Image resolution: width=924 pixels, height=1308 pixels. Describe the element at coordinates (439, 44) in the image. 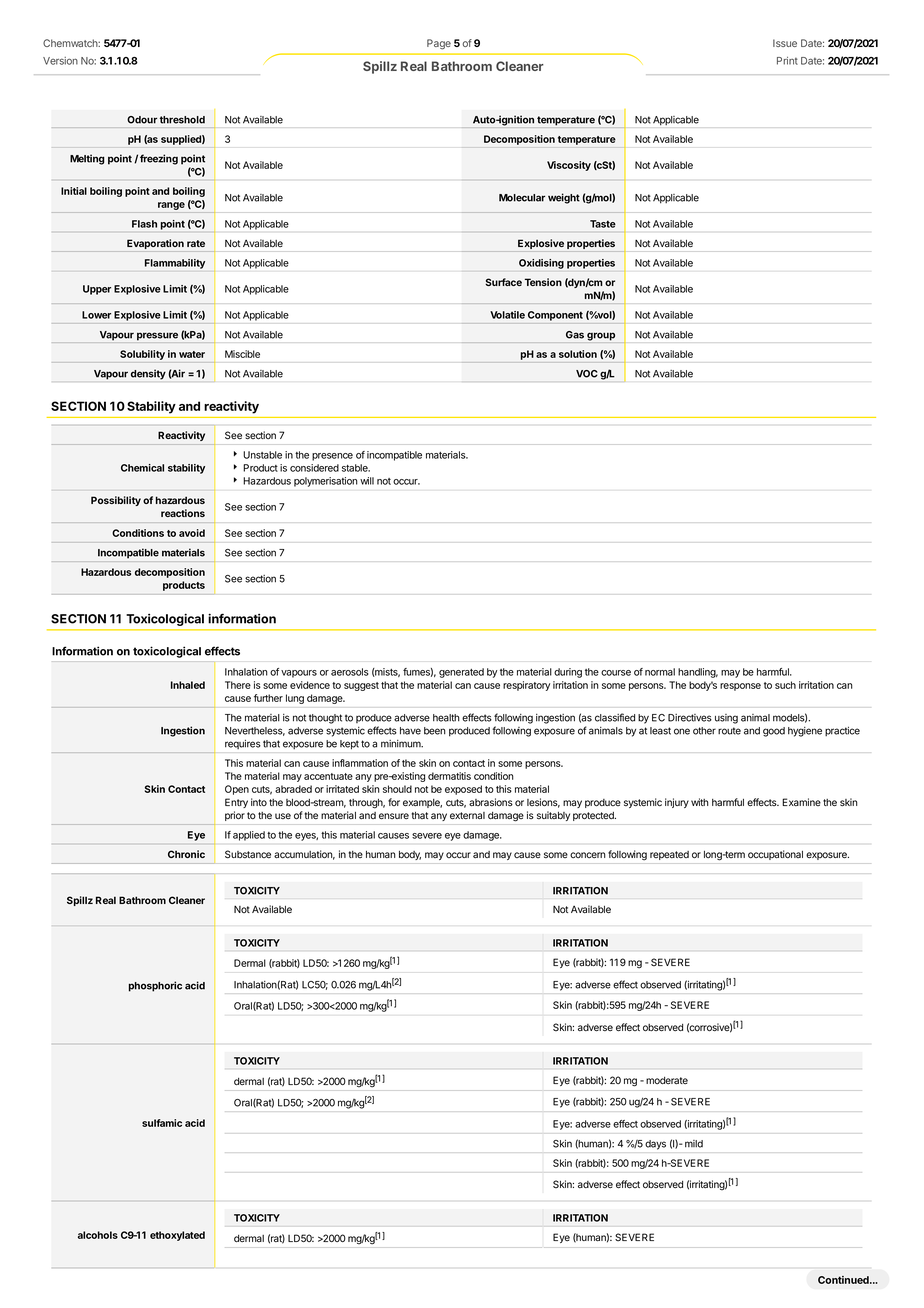

I see `Page` at that location.
